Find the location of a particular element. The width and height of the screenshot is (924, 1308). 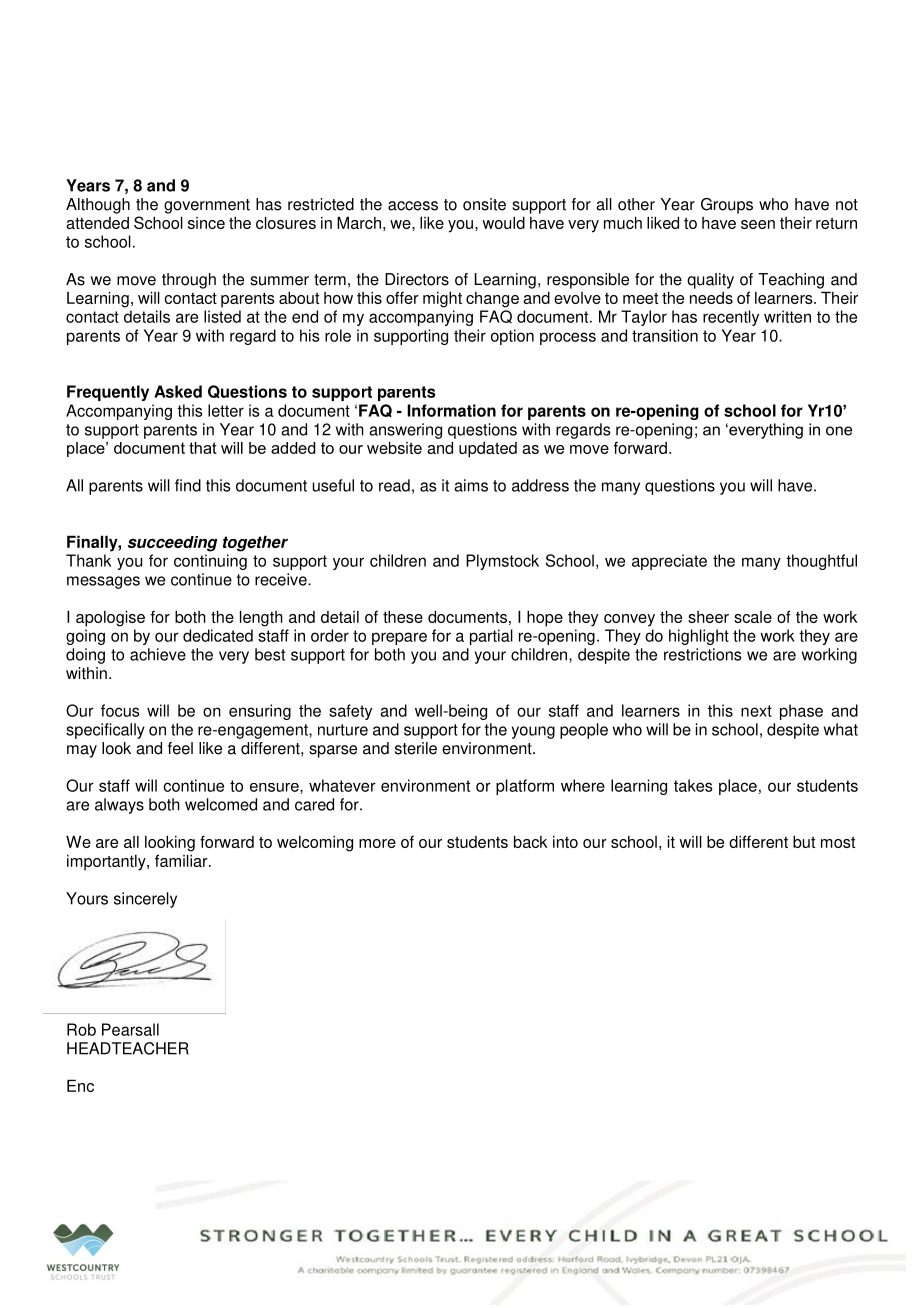

would is located at coordinates (503, 222).
